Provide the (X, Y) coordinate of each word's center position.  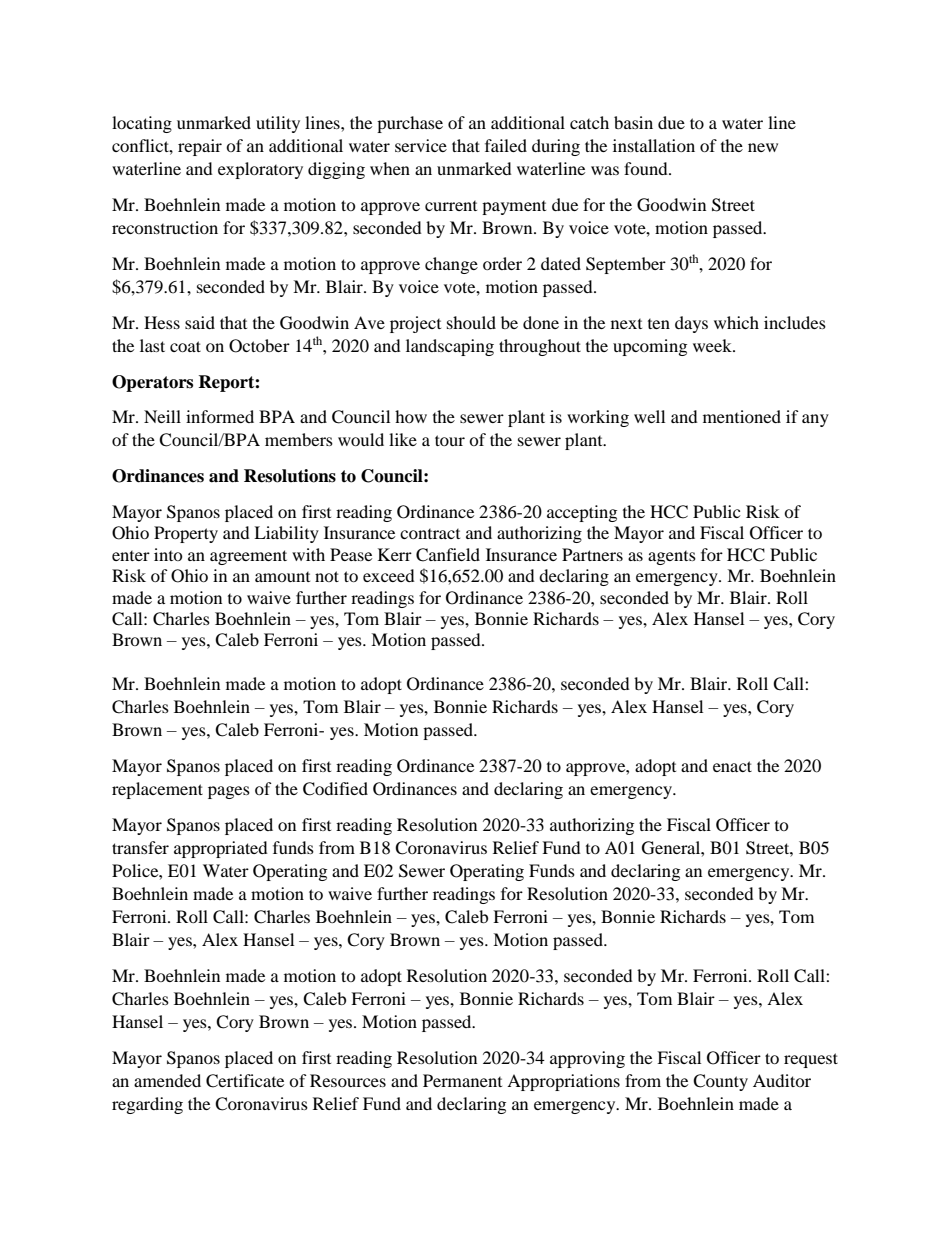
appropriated (221, 849)
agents (672, 558)
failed (506, 145)
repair (200, 147)
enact (732, 766)
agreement (248, 557)
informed (220, 416)
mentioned (742, 416)
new (763, 147)
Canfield (448, 555)
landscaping (450, 347)
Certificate (245, 1081)
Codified (335, 789)
